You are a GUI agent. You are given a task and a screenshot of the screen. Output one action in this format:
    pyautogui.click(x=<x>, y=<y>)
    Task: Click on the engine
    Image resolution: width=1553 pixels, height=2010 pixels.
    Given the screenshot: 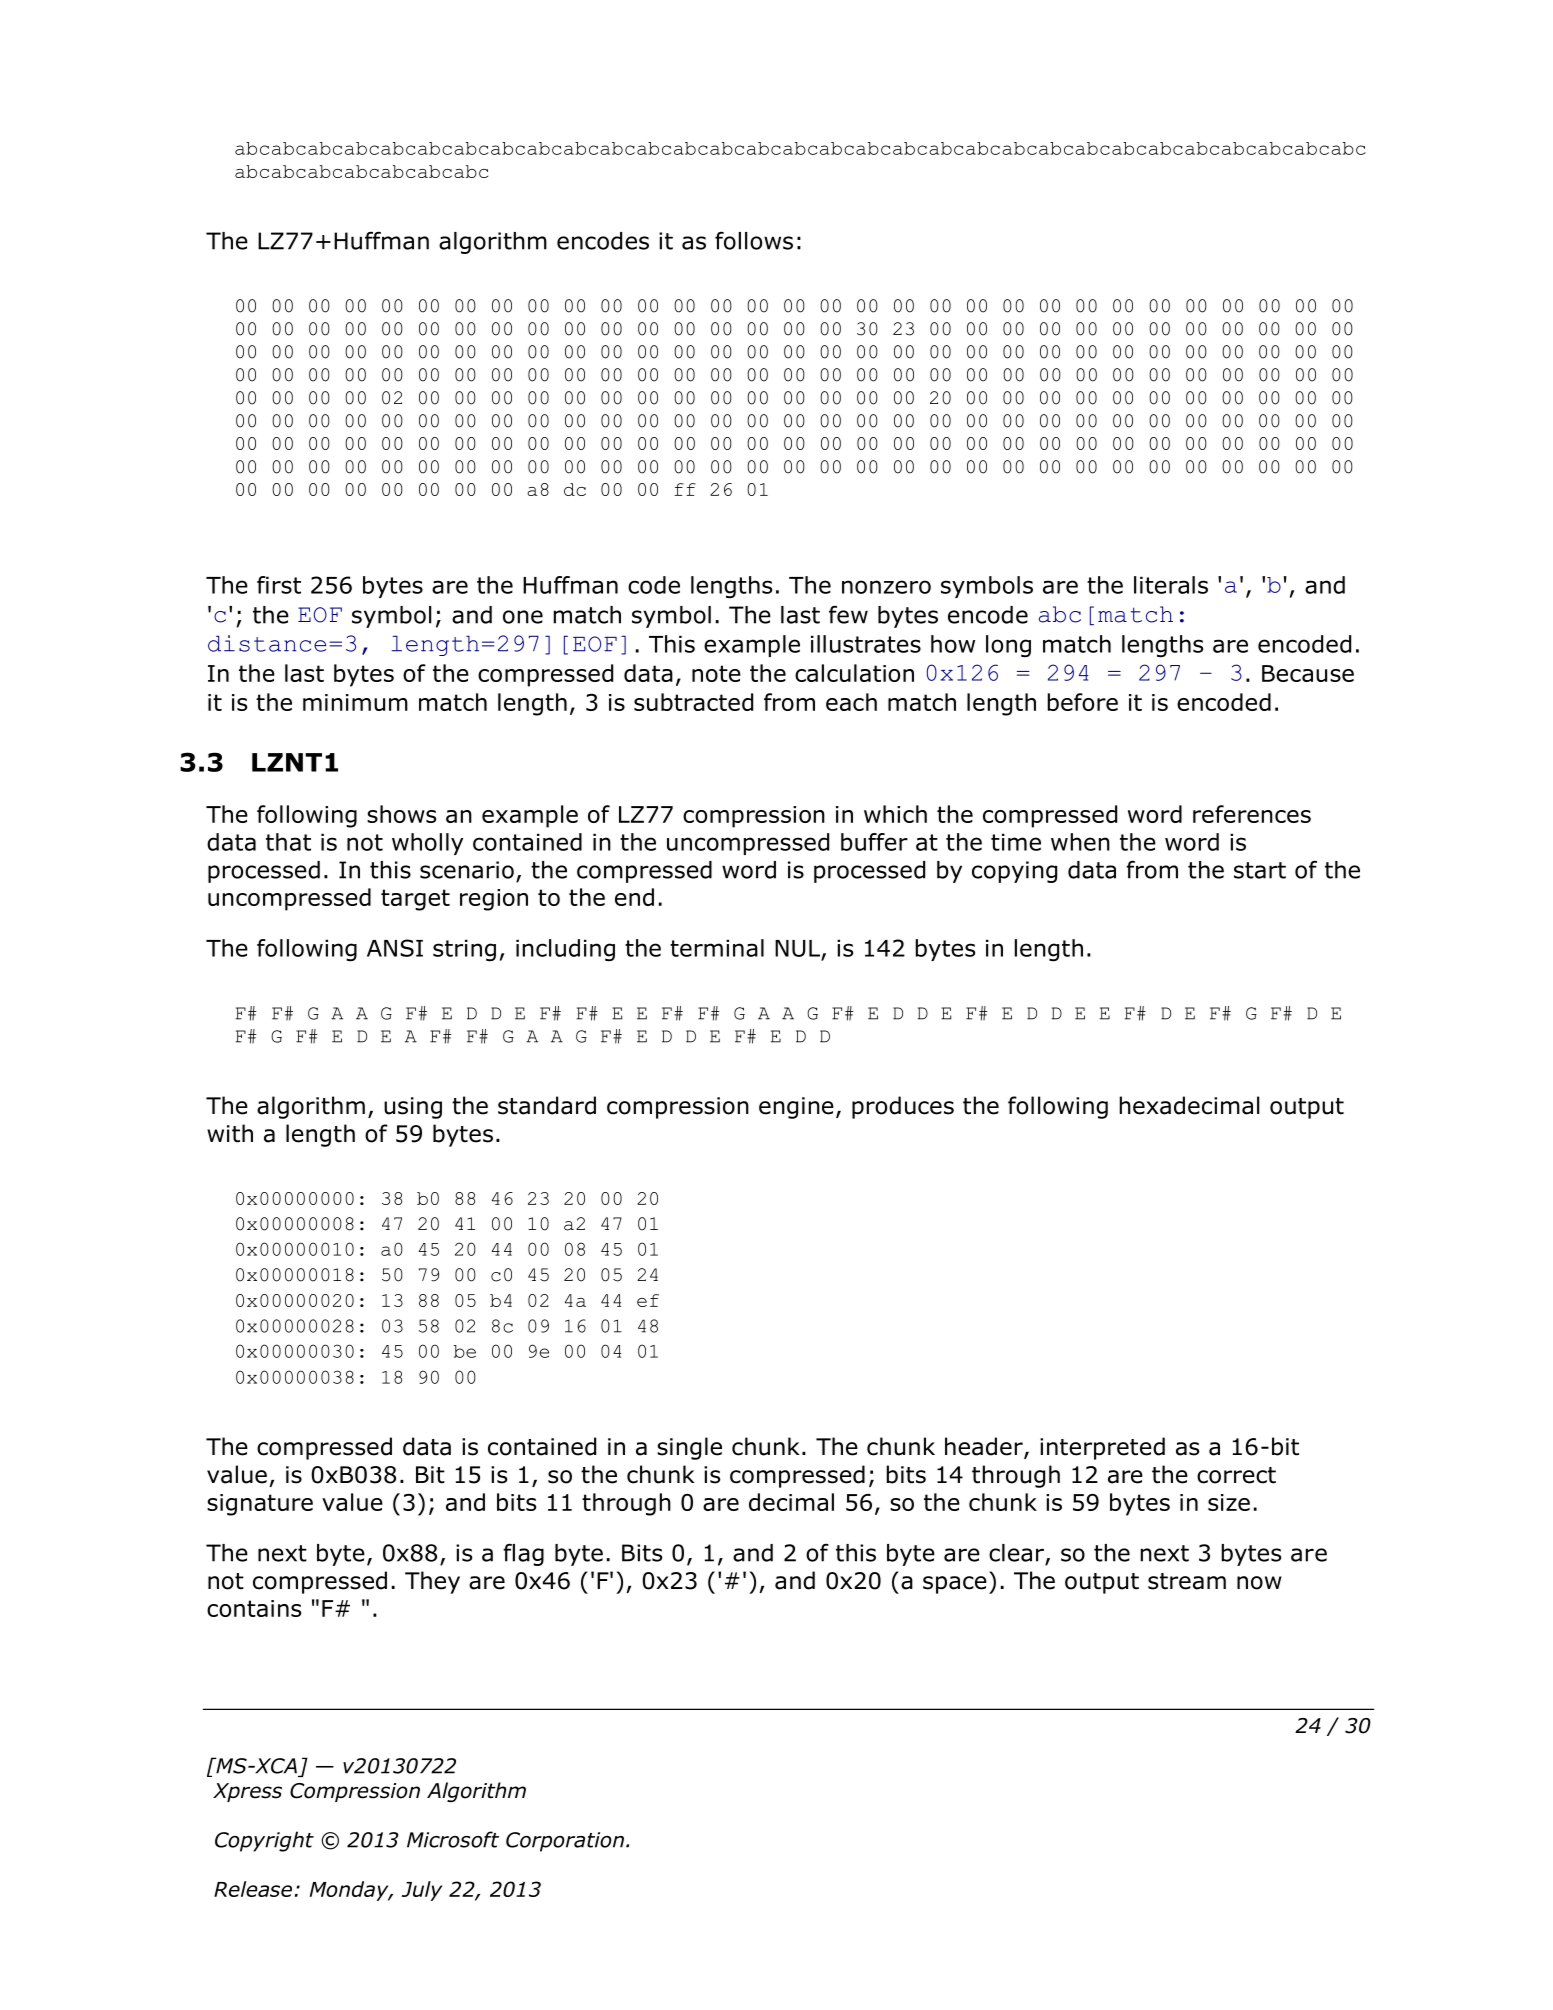 What is the action you would take?
    pyautogui.click(x=796, y=1108)
